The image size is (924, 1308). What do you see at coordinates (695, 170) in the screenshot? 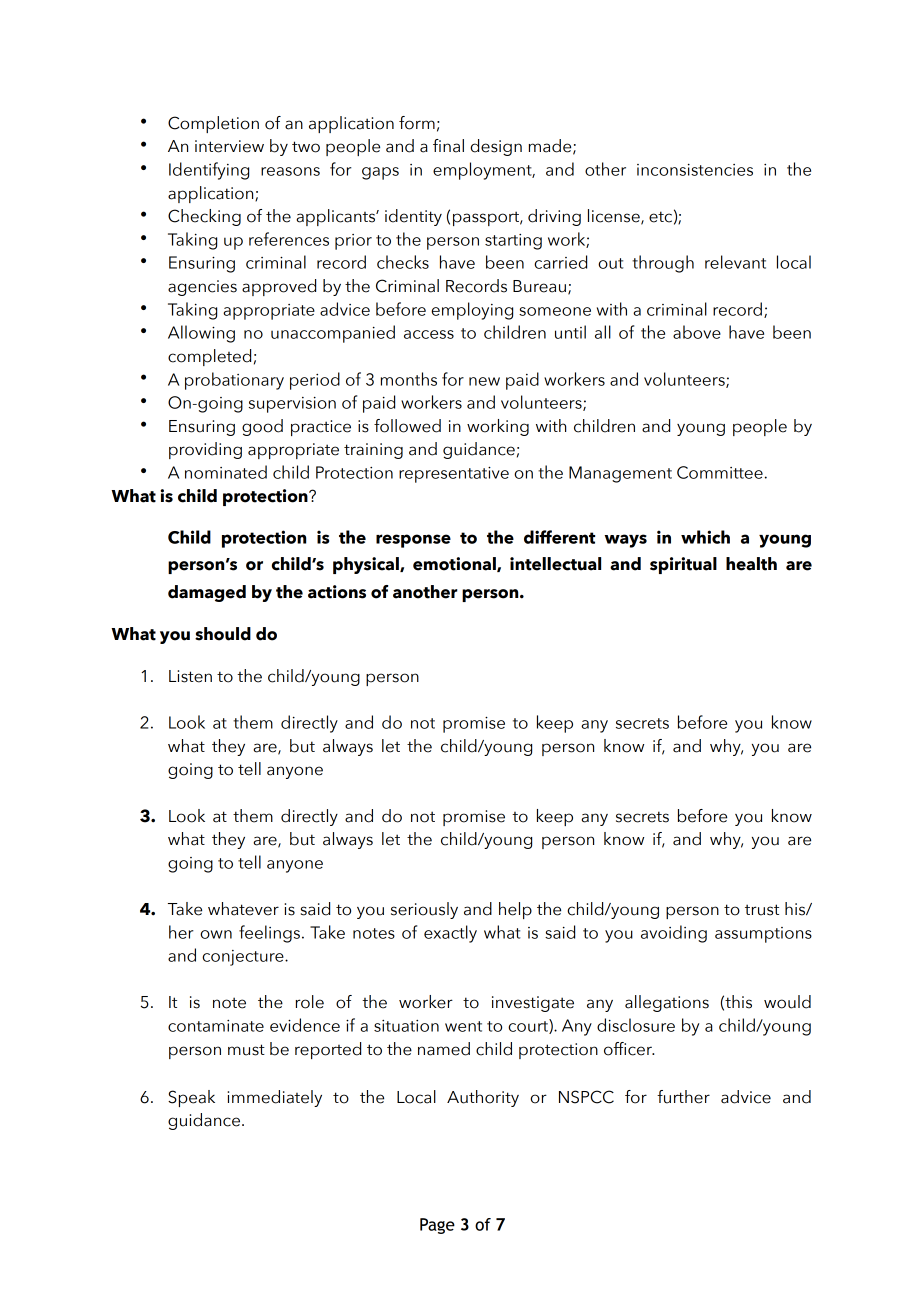
I see `inconsistencies` at bounding box center [695, 170].
